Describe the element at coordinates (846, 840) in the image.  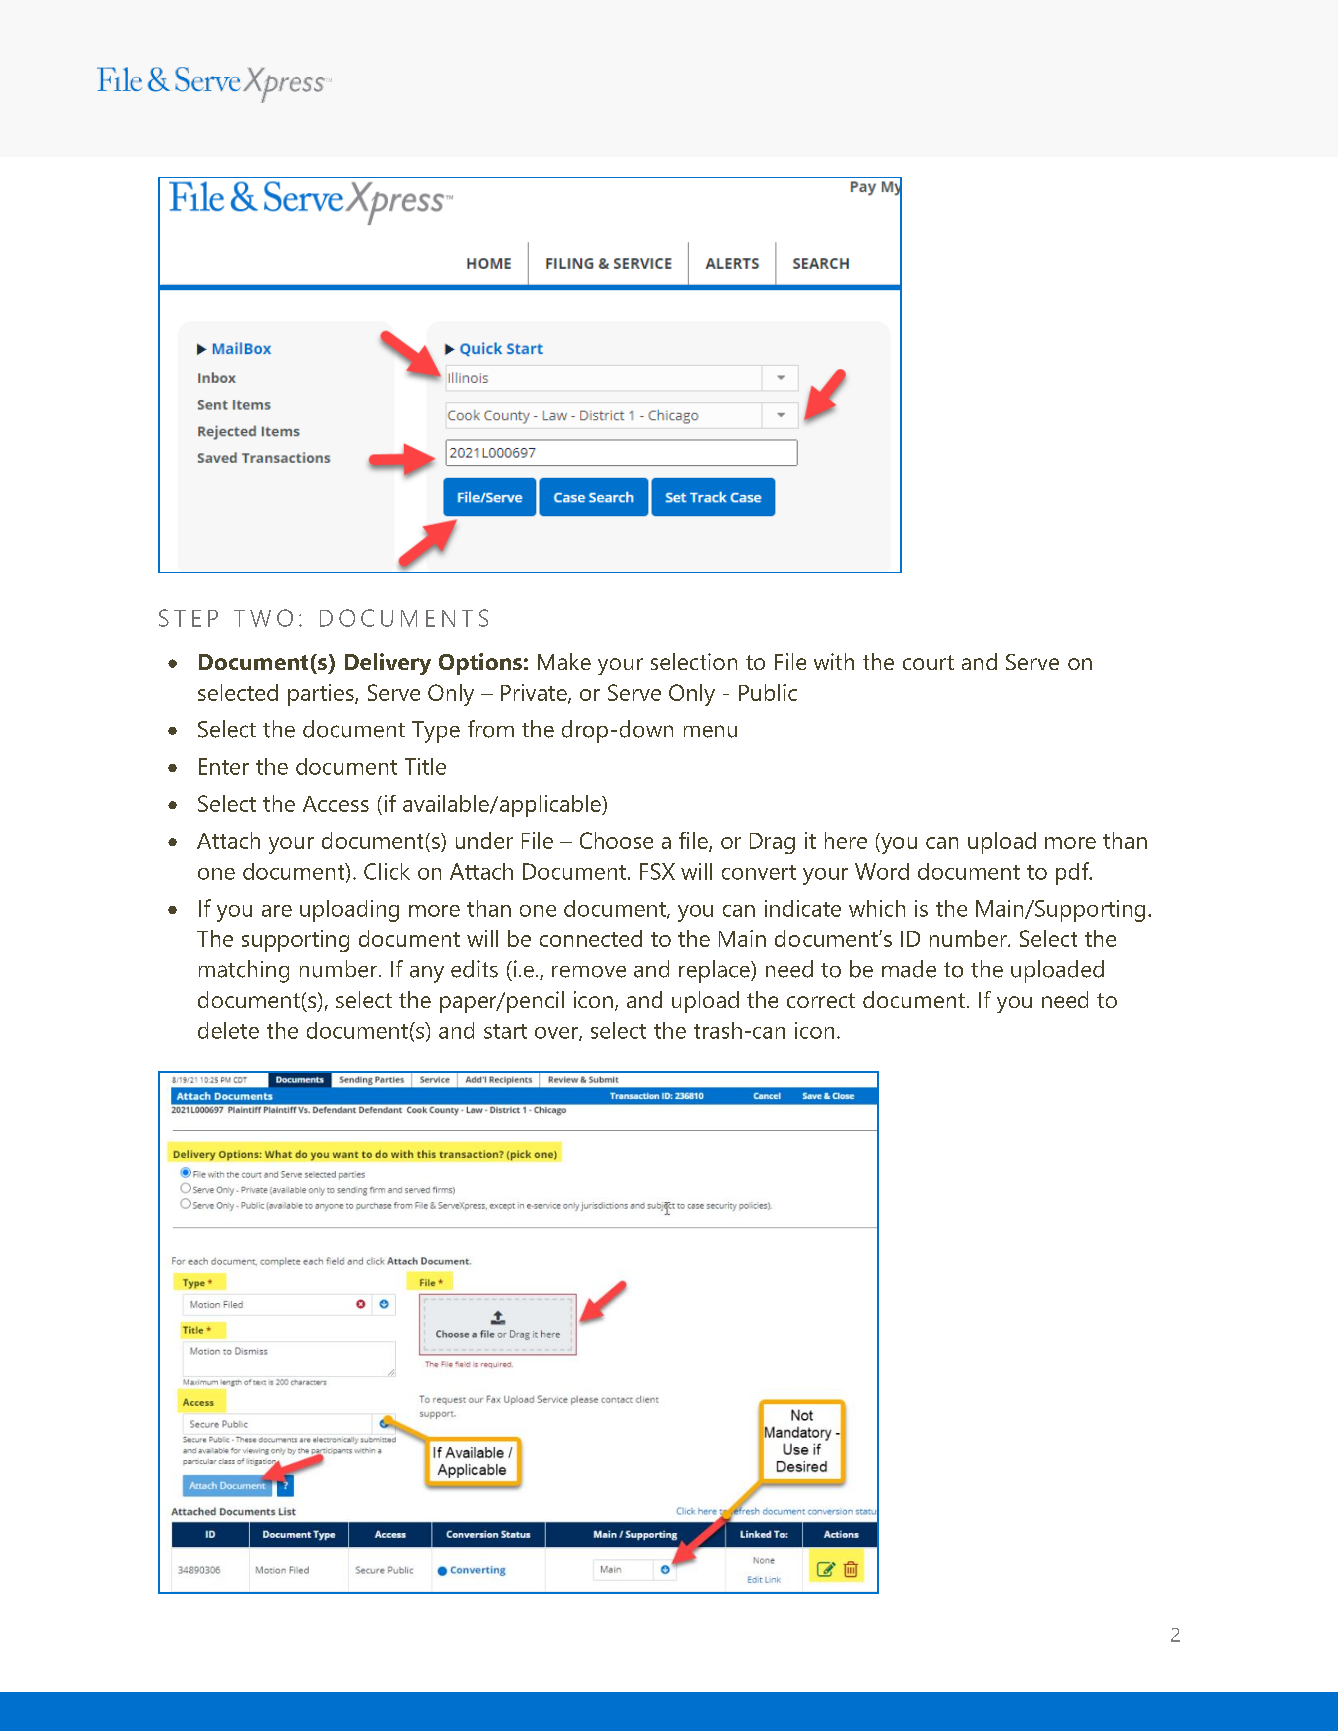
I see `here` at that location.
